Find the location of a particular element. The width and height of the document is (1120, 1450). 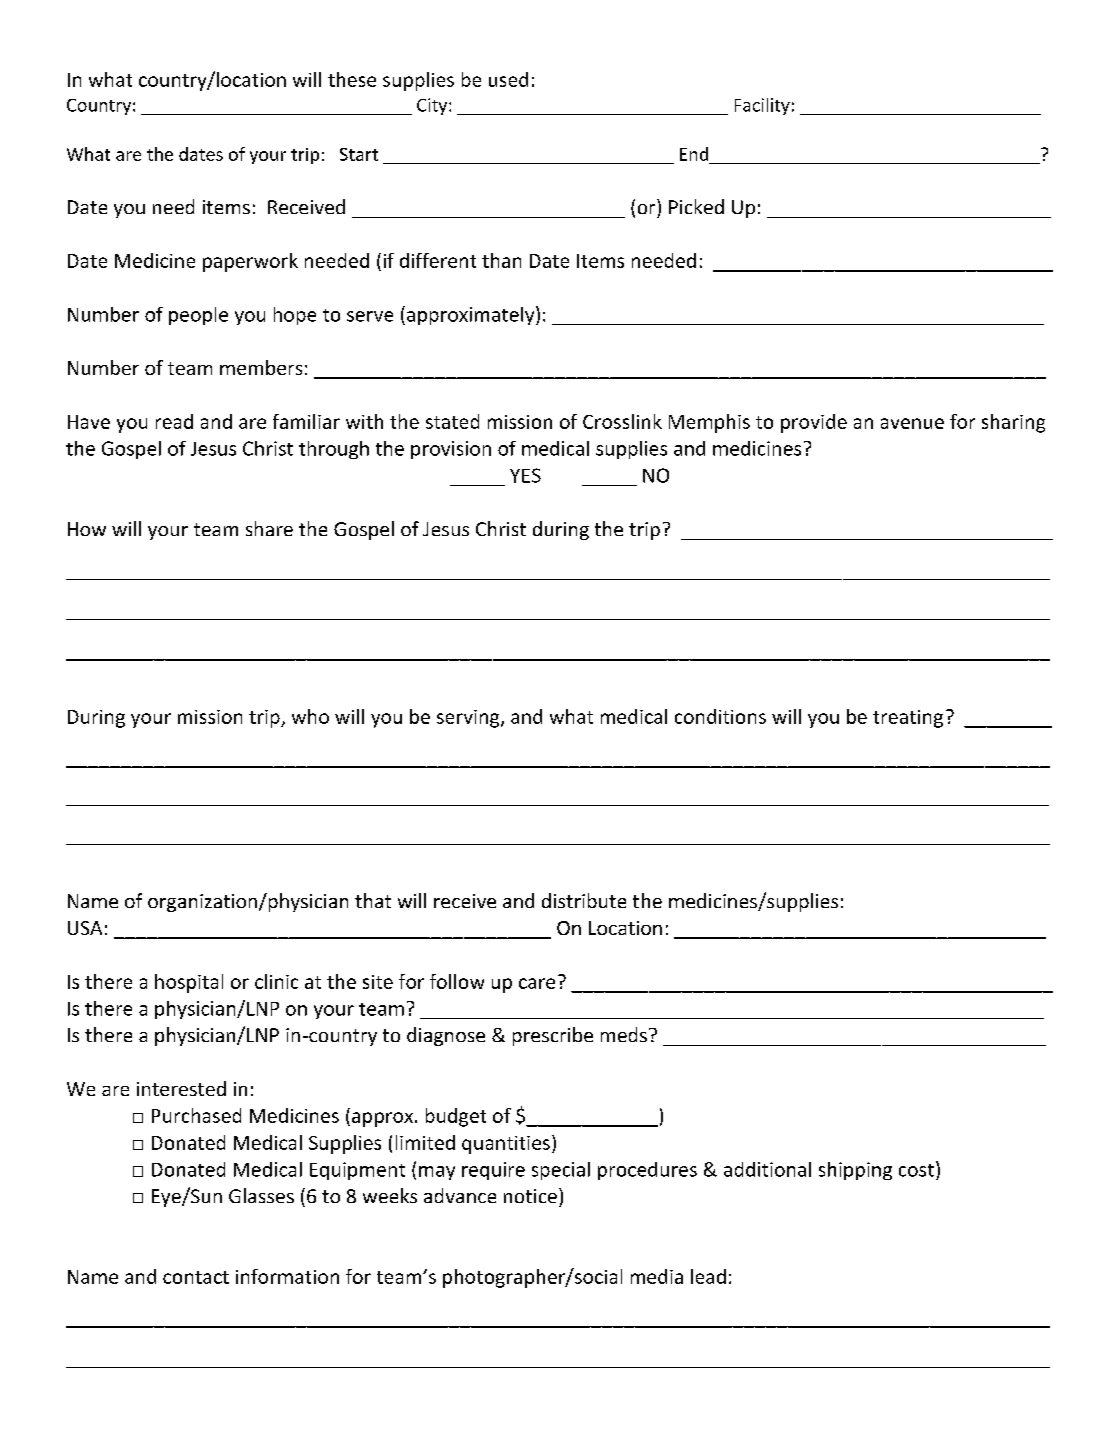

who is located at coordinates (310, 716).
